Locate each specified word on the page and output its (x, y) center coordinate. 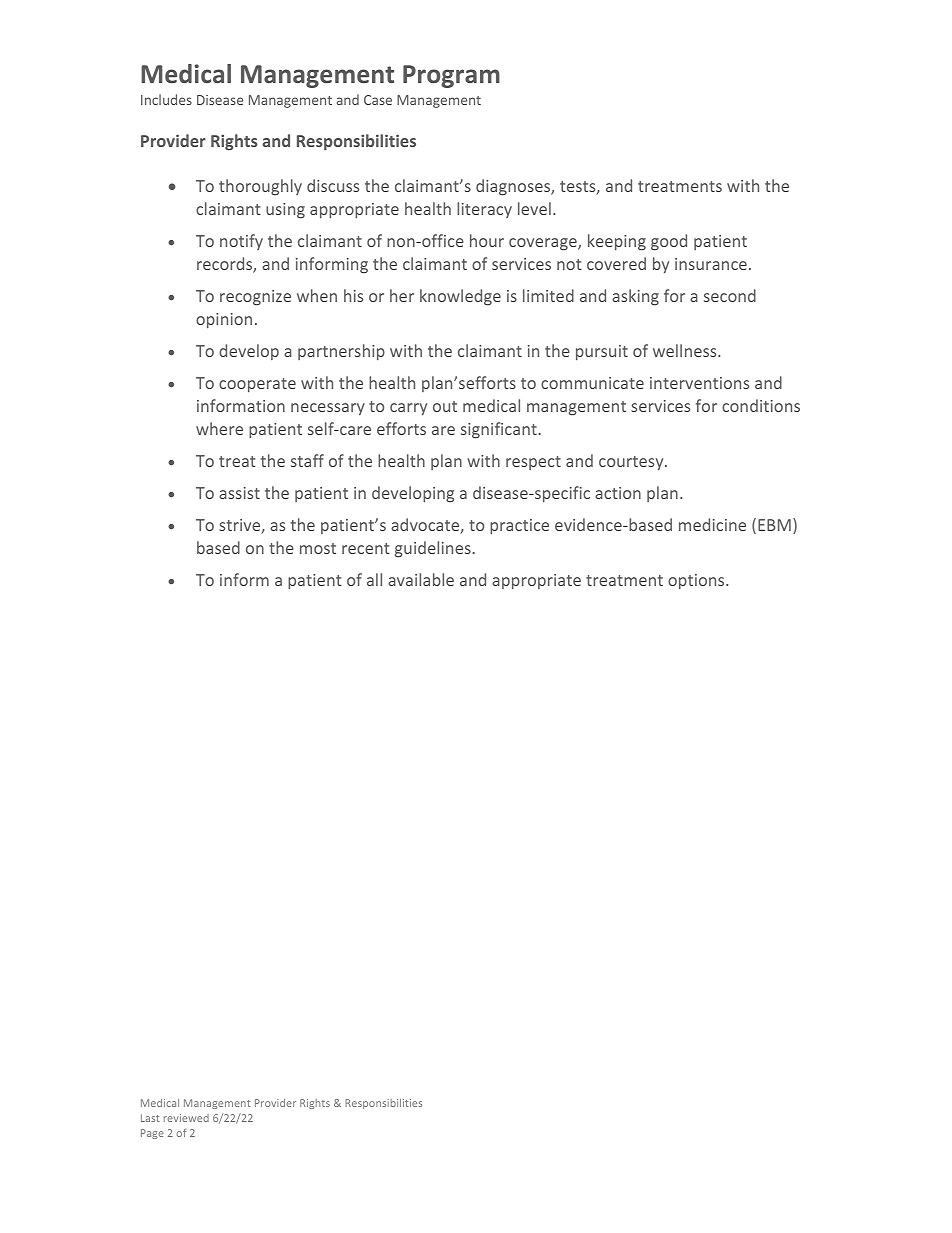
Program (451, 76)
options (697, 582)
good (669, 242)
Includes (166, 99)
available (421, 579)
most (318, 548)
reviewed (186, 1118)
